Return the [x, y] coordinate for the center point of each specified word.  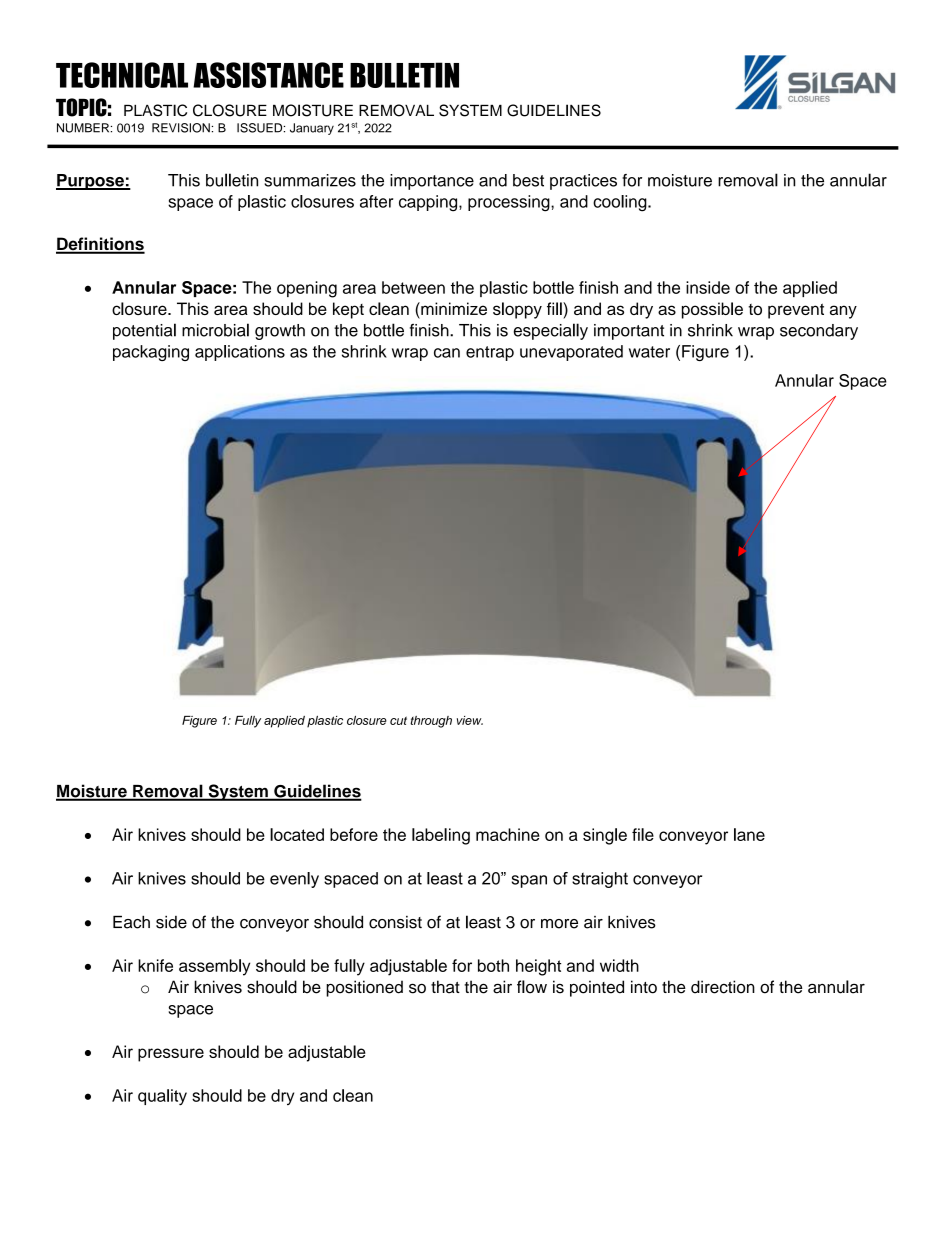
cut [398, 720]
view [470, 720]
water [649, 352]
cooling [621, 203]
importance [432, 182]
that [445, 987]
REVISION [181, 128]
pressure [171, 1055]
